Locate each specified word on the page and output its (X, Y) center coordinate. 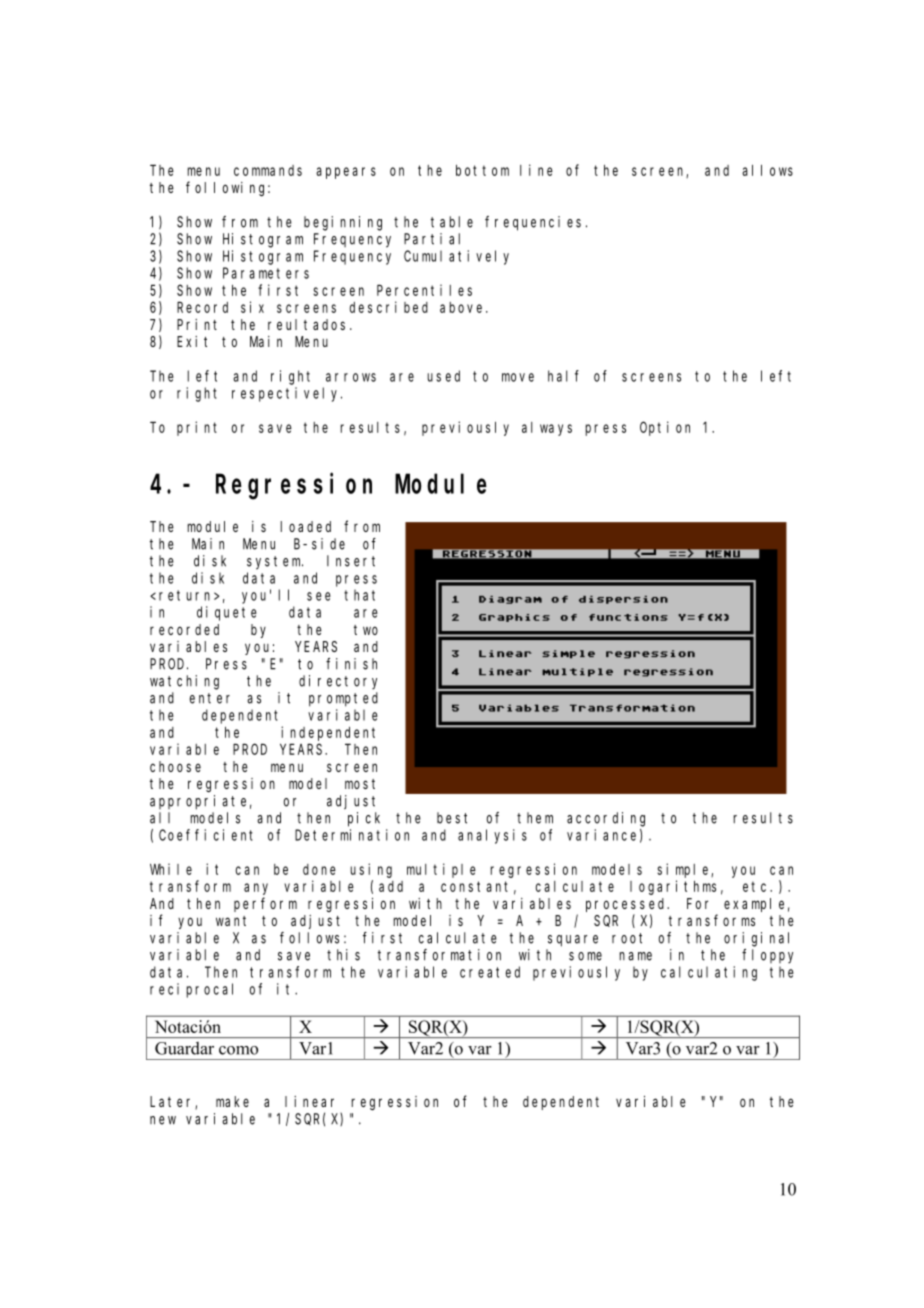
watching (184, 682)
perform (265, 904)
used (443, 376)
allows (767, 170)
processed (627, 905)
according (606, 819)
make (232, 1101)
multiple (441, 870)
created (490, 972)
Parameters (266, 273)
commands (268, 170)
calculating (709, 973)
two (366, 630)
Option (665, 428)
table (452, 222)
